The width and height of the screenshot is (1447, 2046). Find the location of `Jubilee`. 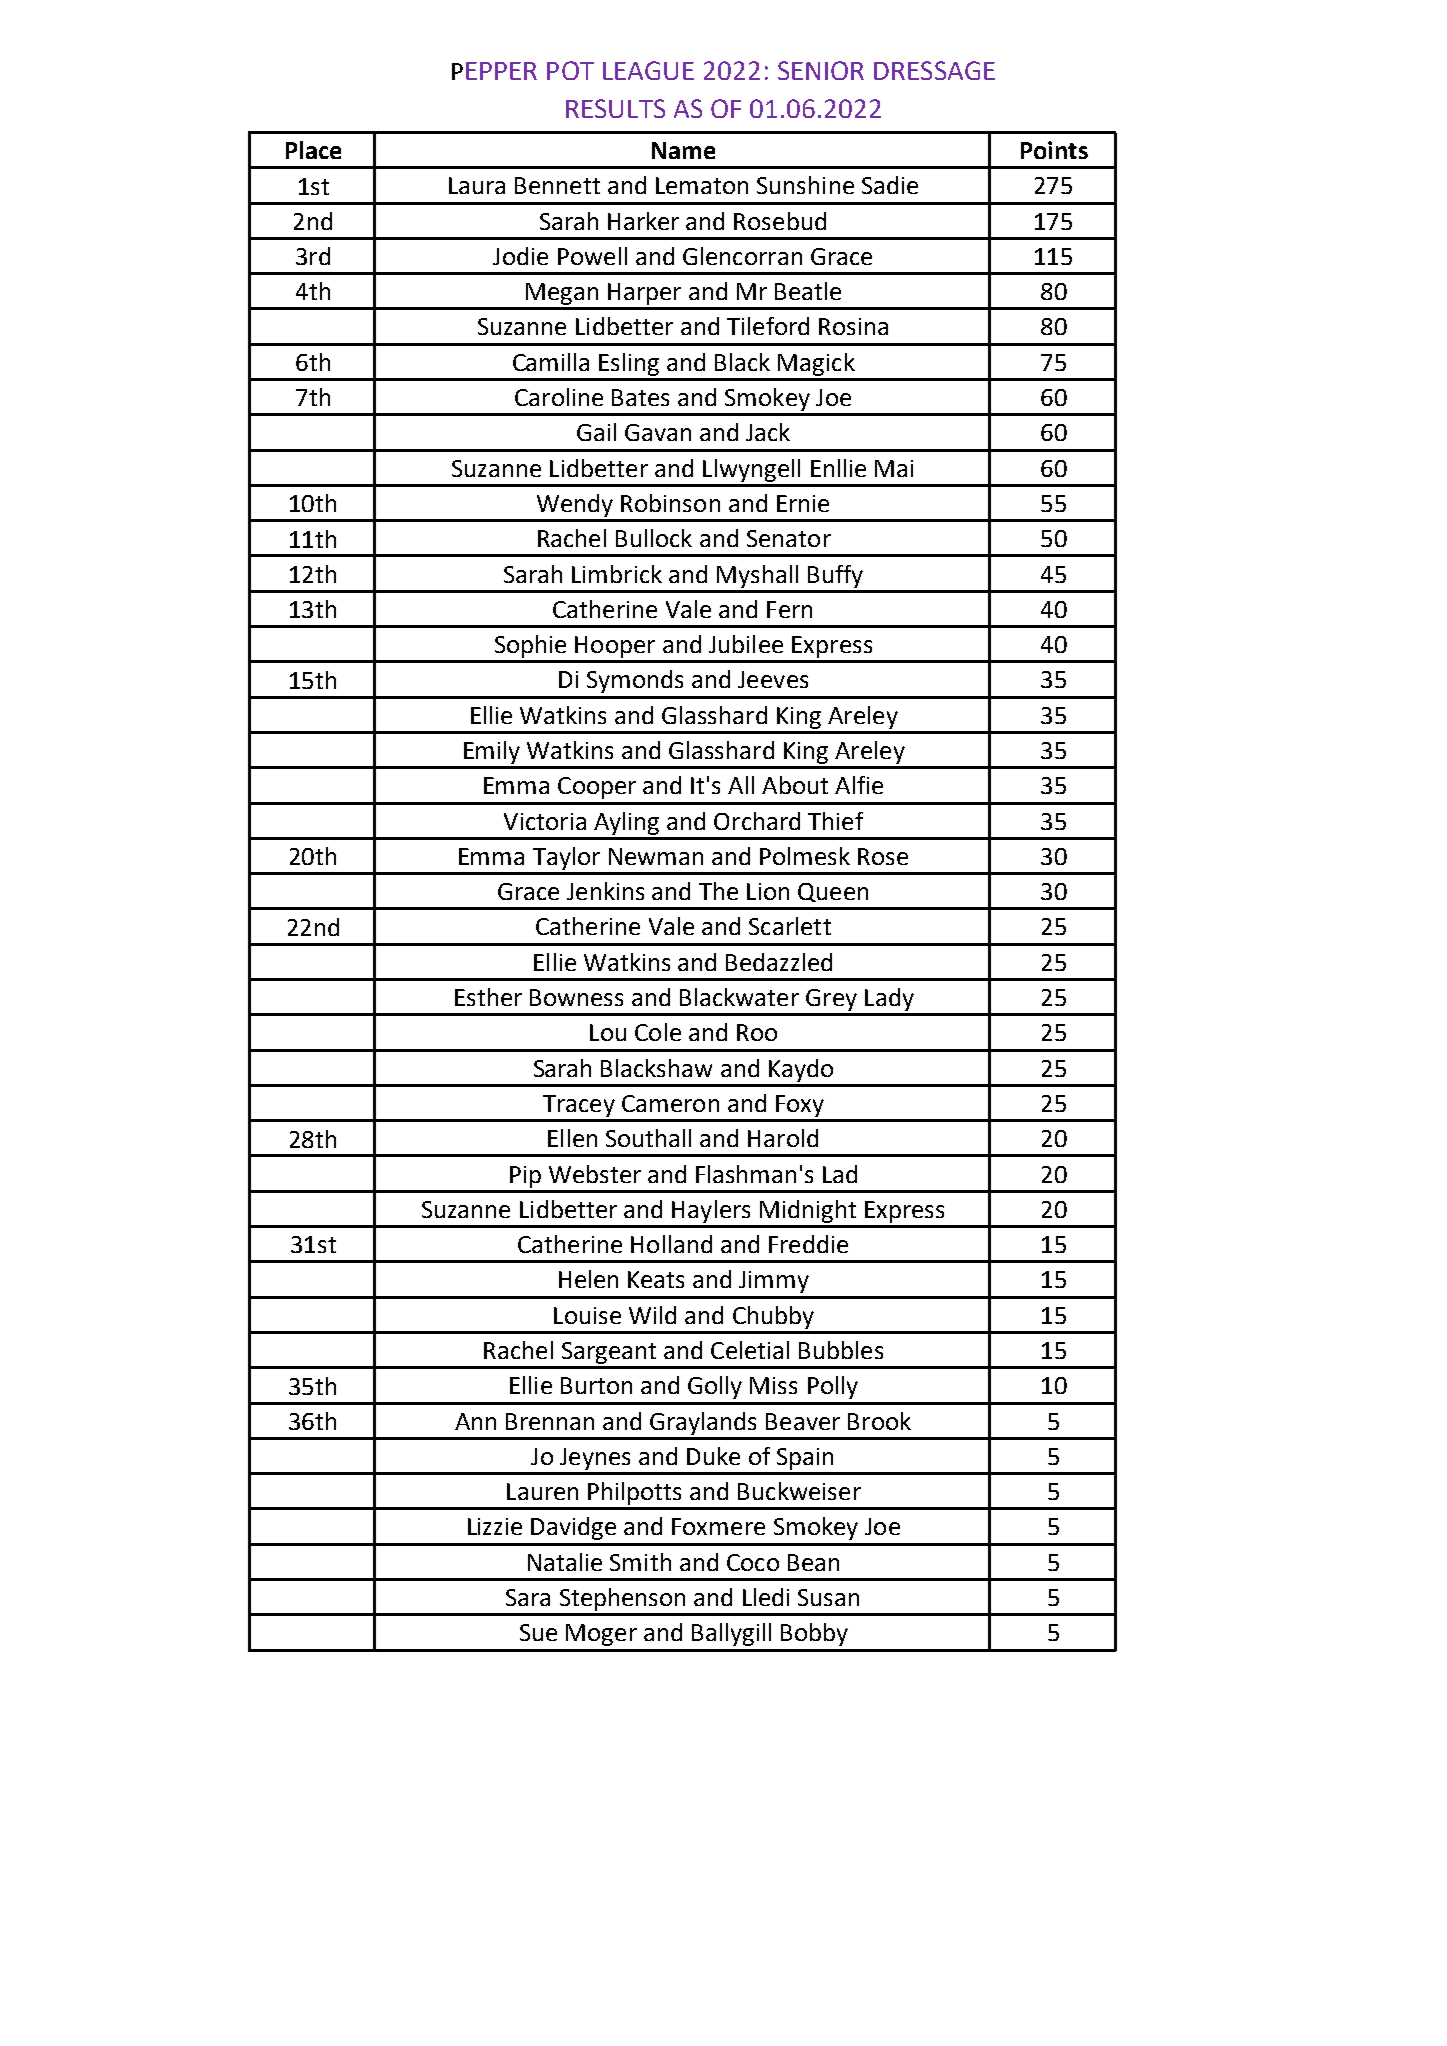

Jubilee is located at coordinates (746, 644).
